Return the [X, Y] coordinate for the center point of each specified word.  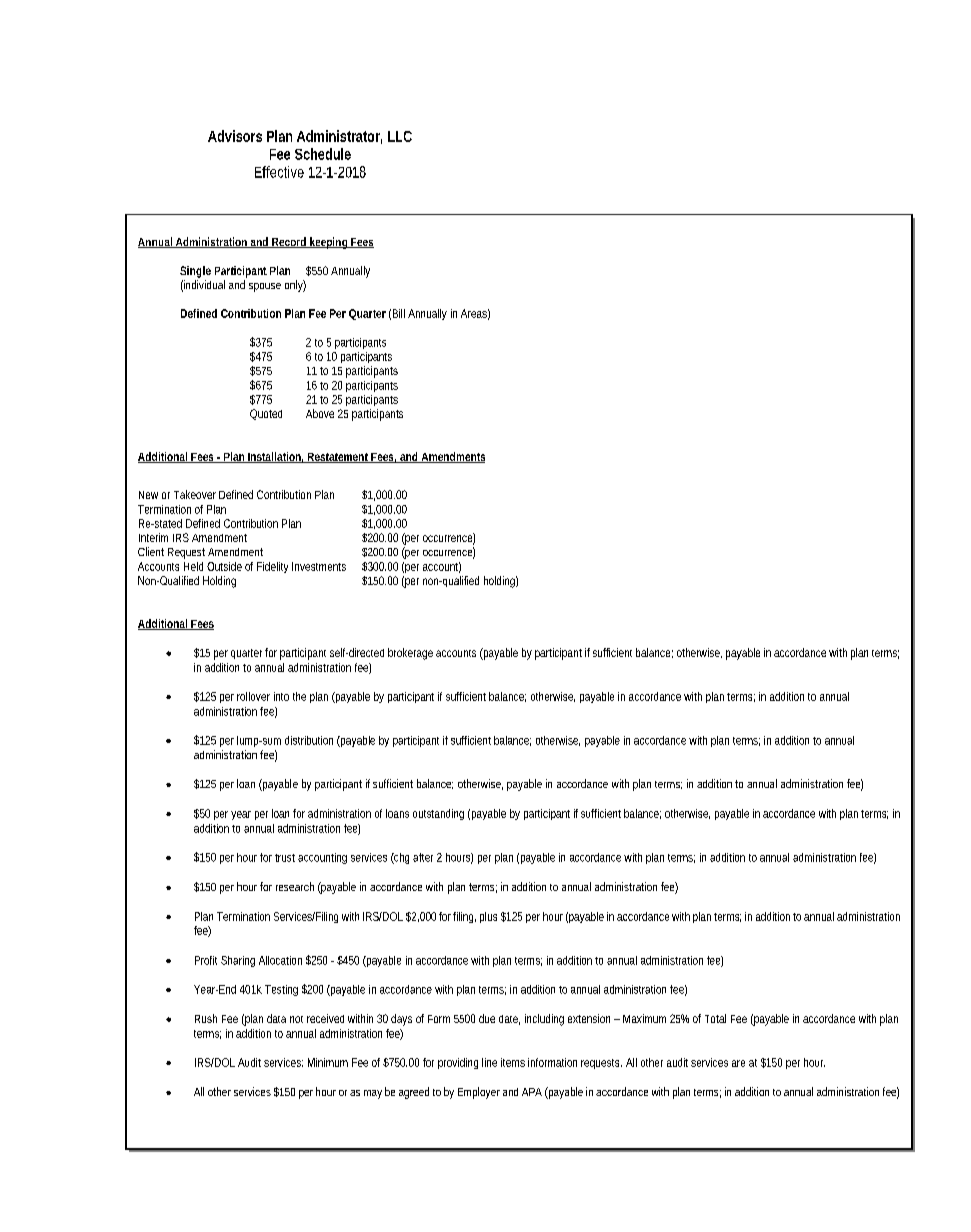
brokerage [410, 654]
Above [320, 413]
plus [488, 917]
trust [285, 858]
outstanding [438, 814]
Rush [206, 1018]
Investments [319, 566]
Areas [475, 314]
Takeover [195, 494]
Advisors [235, 136]
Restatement [338, 458]
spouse [265, 287]
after [423, 857]
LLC [400, 136]
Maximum [644, 1018]
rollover [253, 696]
